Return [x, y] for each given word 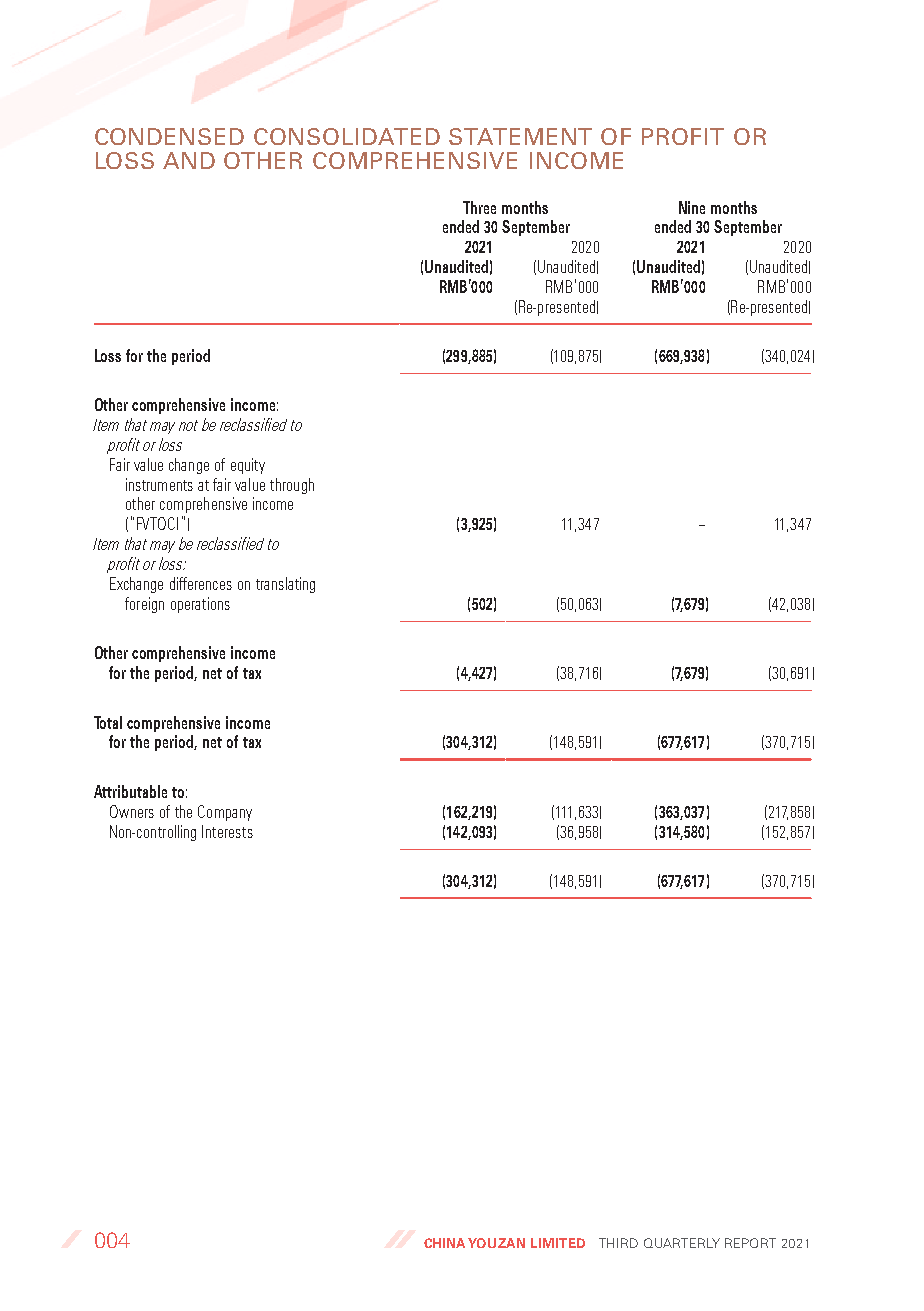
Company [225, 813]
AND [189, 160]
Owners [132, 811]
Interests [227, 831]
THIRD [618, 1243]
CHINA [446, 1243]
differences [201, 583]
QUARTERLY [682, 1243]
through [292, 486]
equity [248, 466]
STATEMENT [520, 136]
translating [285, 585]
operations [200, 605]
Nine [692, 207]
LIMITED [558, 1243]
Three [479, 207]
